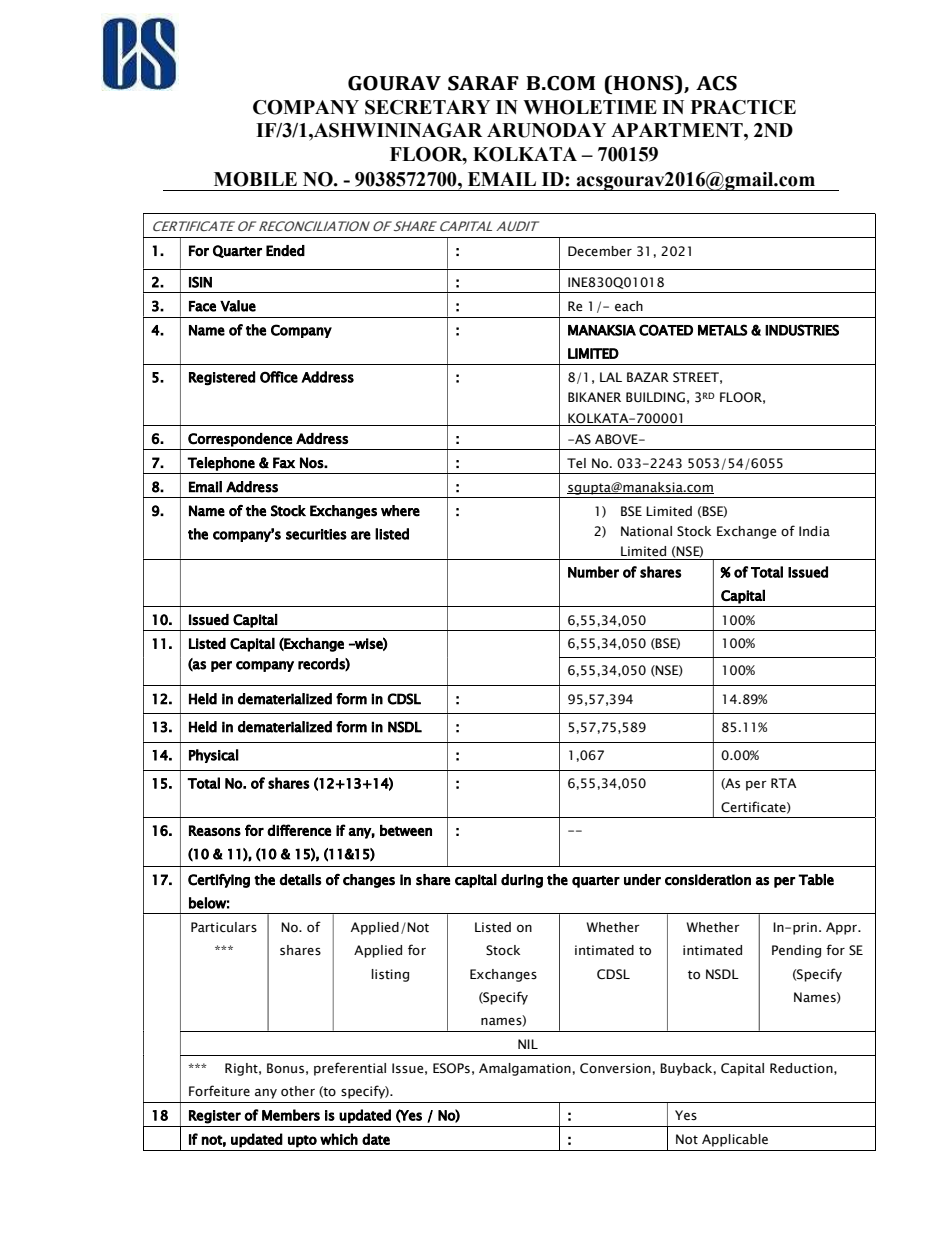  I want to click on PRACTICE, so click(743, 107).
